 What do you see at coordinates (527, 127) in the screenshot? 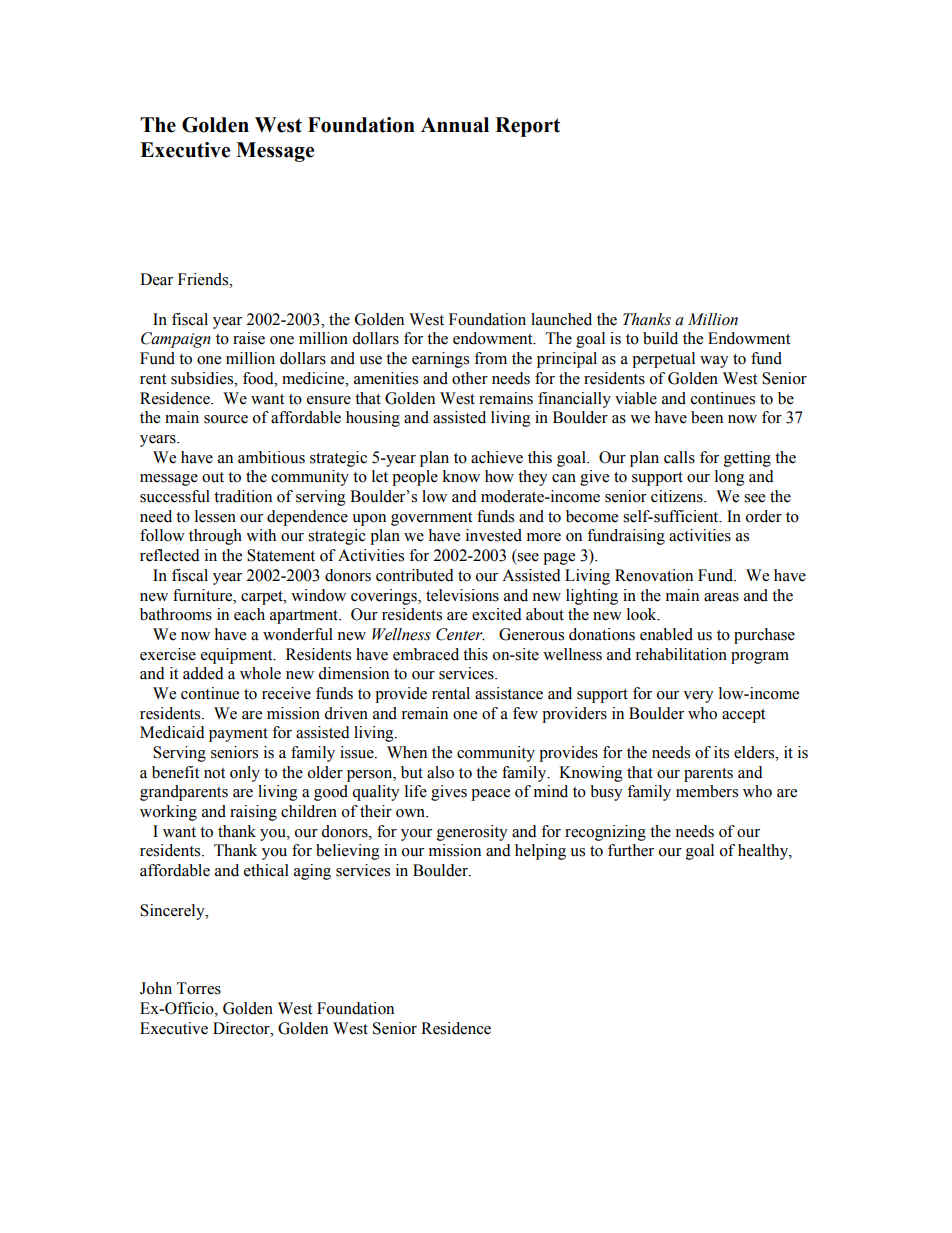
I see `Report` at bounding box center [527, 127].
